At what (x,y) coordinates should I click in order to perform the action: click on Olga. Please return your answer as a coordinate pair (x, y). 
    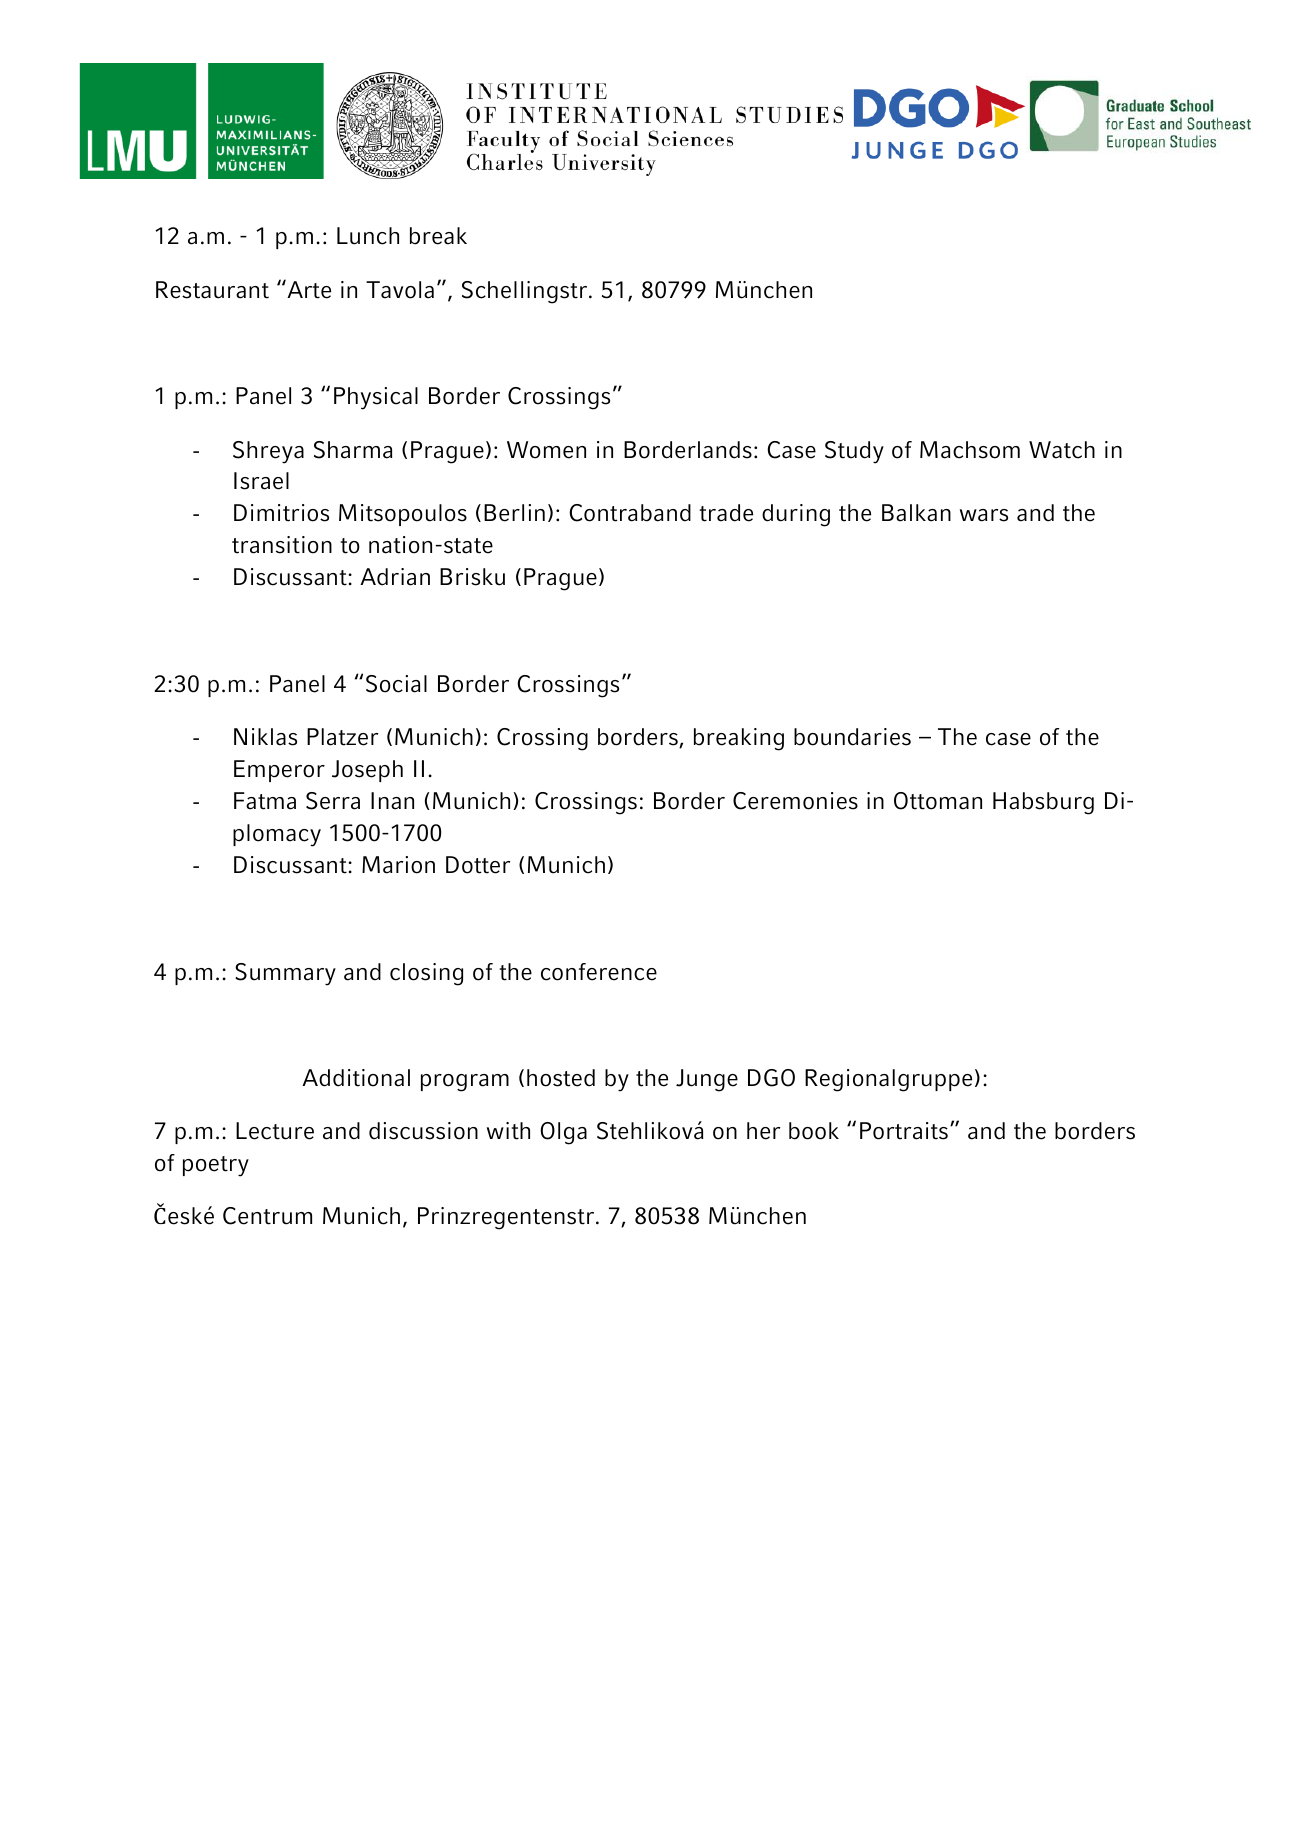
    Looking at the image, I should click on (563, 1133).
